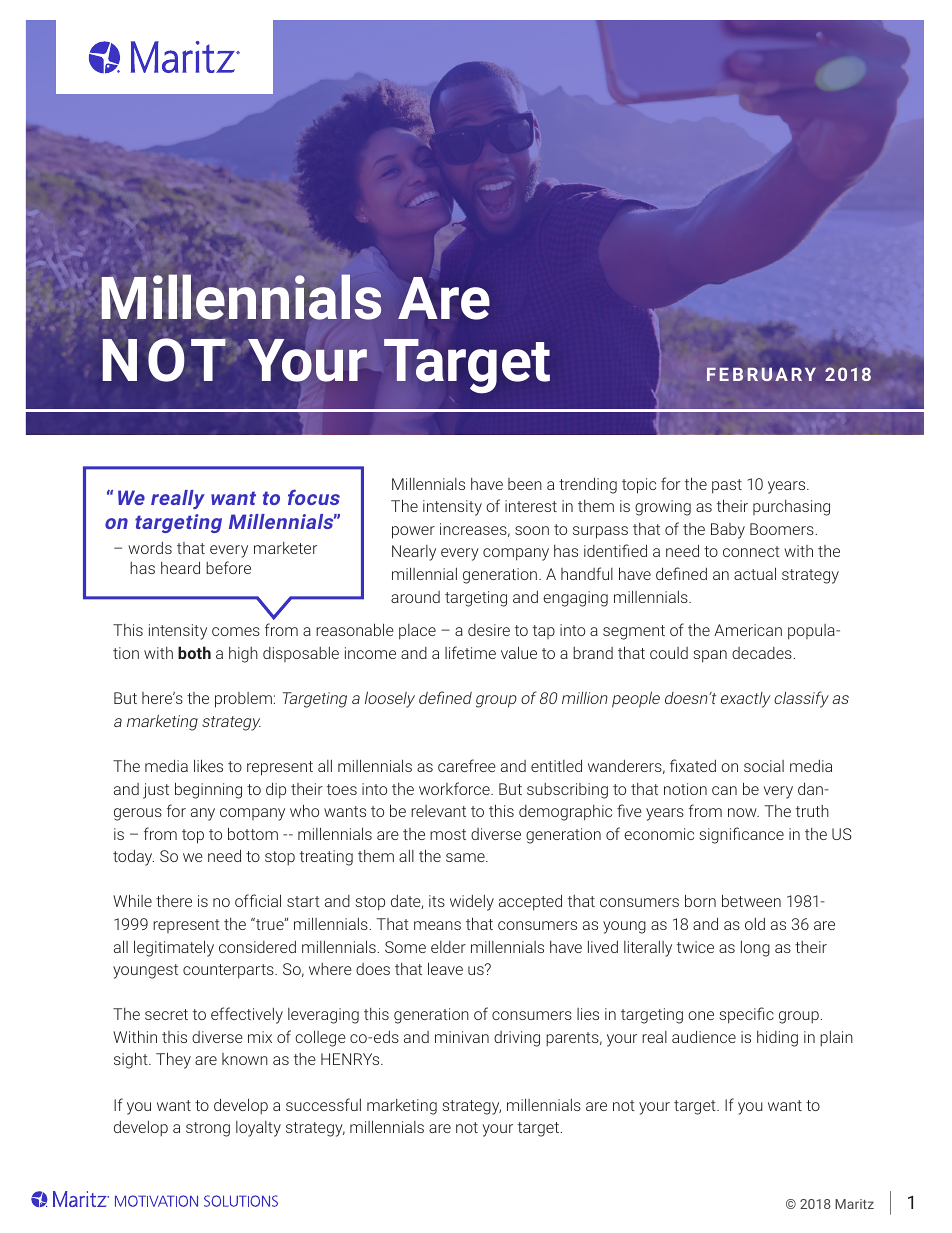 The width and height of the screenshot is (952, 1233). I want to click on interest, so click(531, 506).
